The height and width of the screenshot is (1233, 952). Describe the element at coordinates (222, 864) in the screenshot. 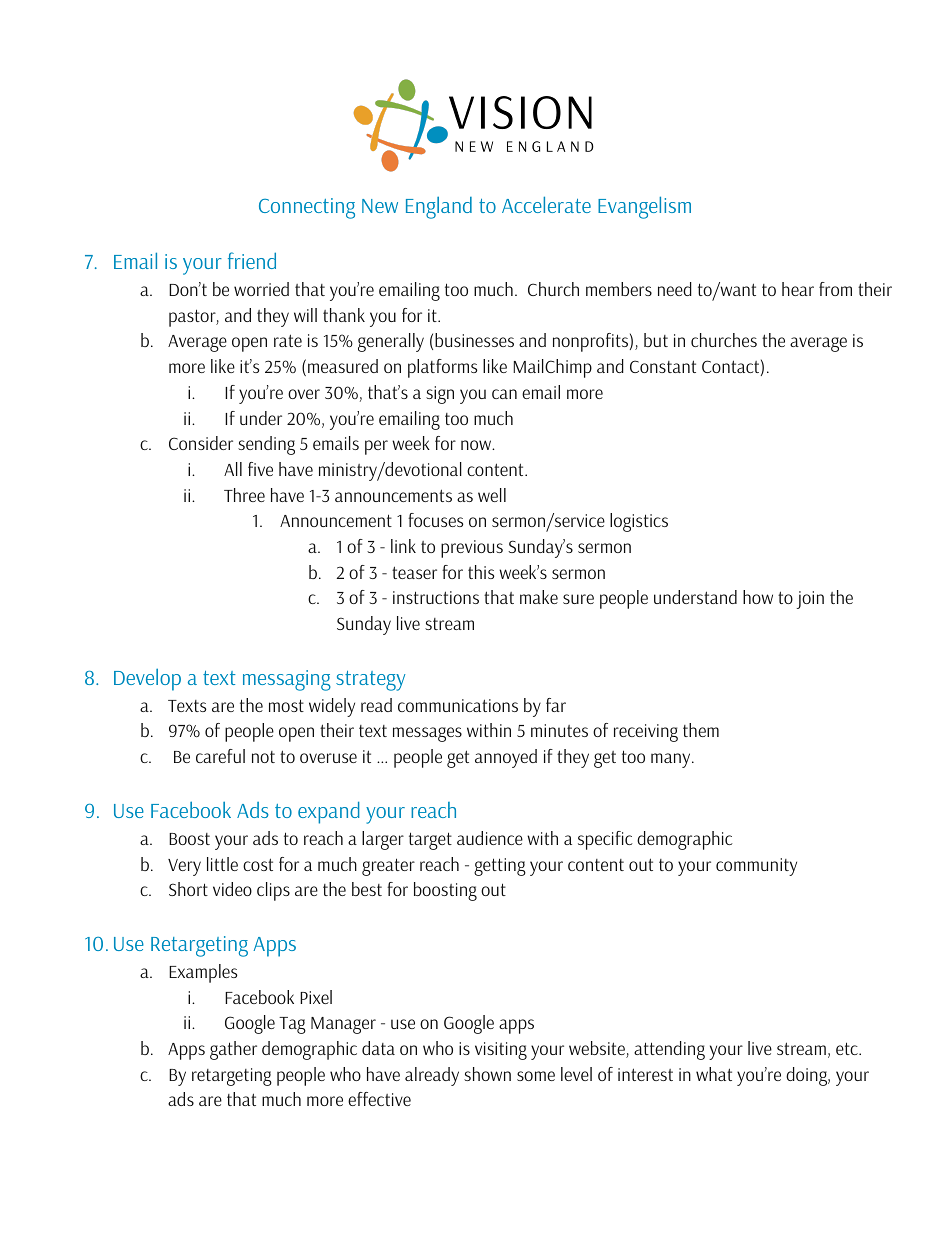

I see `little` at that location.
